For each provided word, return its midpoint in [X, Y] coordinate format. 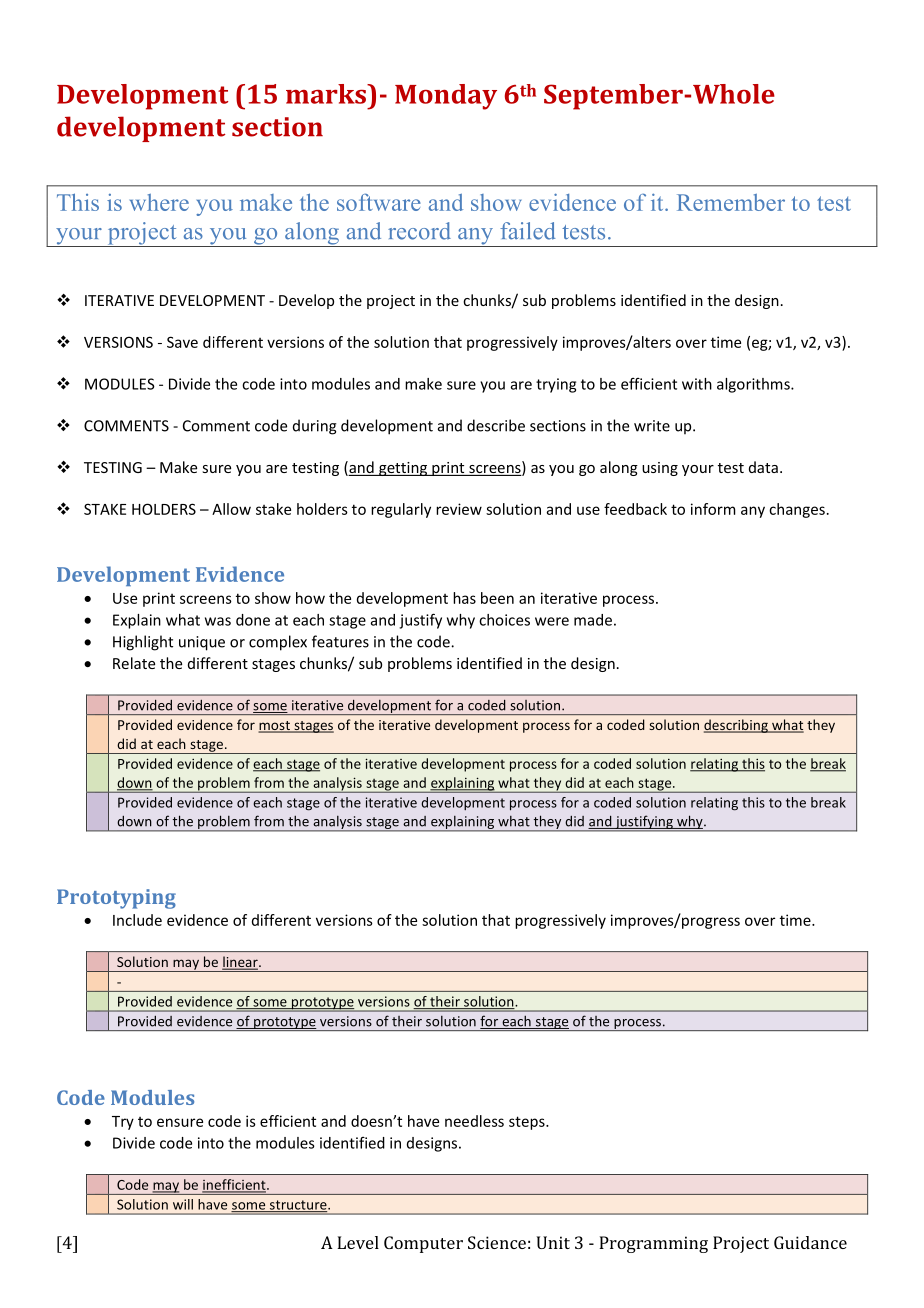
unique [202, 643]
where [159, 202]
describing [737, 726]
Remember [731, 202]
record [419, 231]
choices [504, 620]
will [183, 1204]
